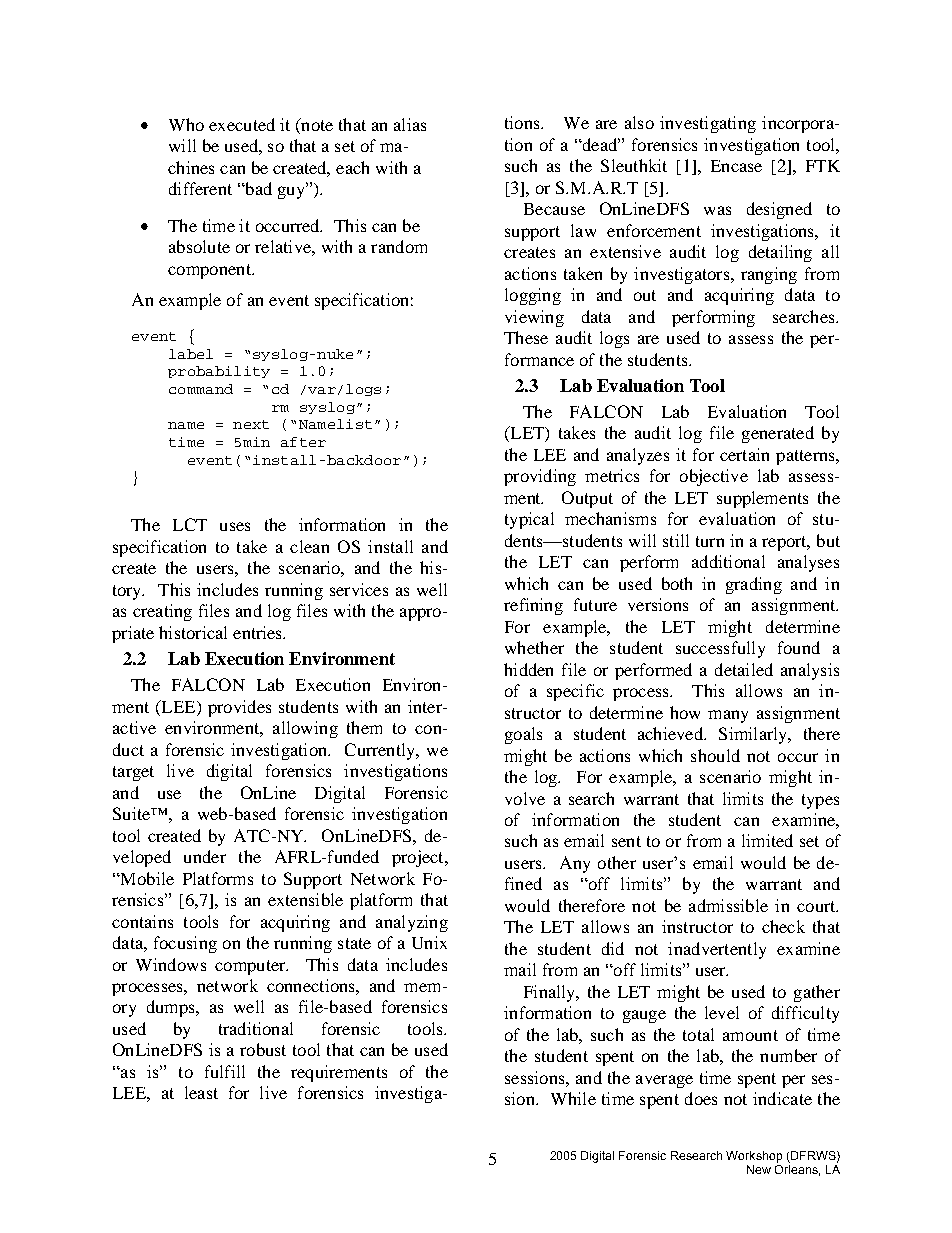 The height and width of the screenshot is (1233, 952). What do you see at coordinates (410, 124) in the screenshot?
I see `alias` at bounding box center [410, 124].
